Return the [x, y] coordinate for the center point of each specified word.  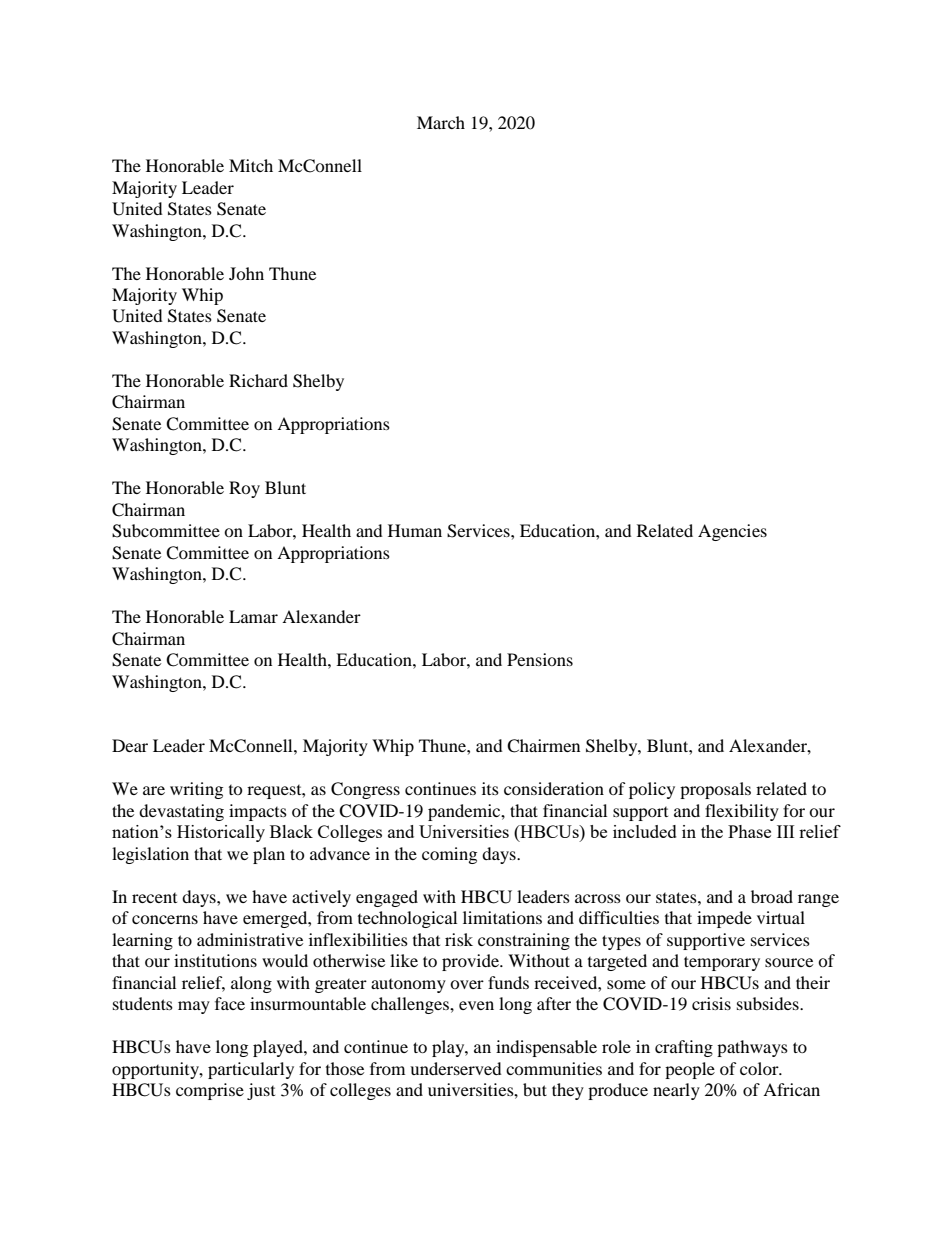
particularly [251, 1070]
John [246, 273]
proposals [715, 790]
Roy [244, 489]
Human [415, 530]
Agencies [732, 532]
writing [196, 790]
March [441, 122]
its [490, 788]
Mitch [251, 165]
